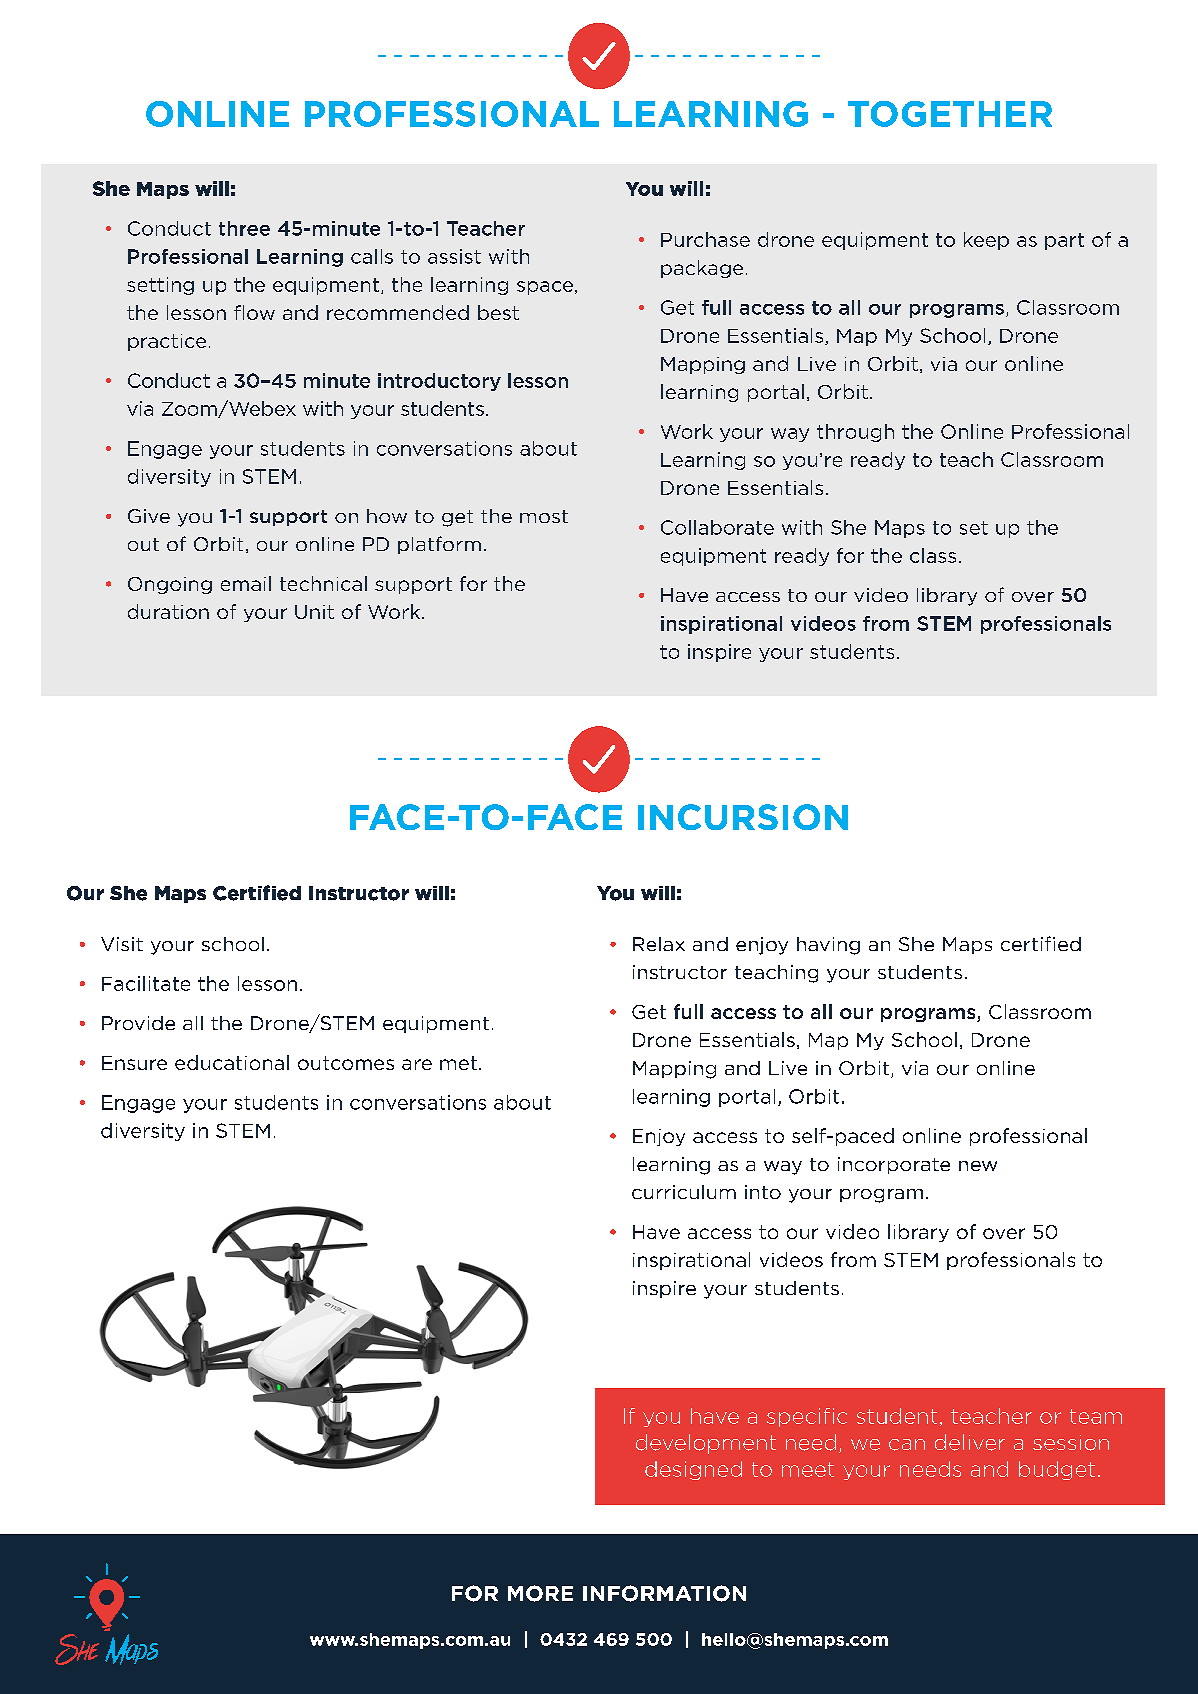 The height and width of the image is (1694, 1198). Describe the element at coordinates (855, 433) in the image. I see `through` at that location.
